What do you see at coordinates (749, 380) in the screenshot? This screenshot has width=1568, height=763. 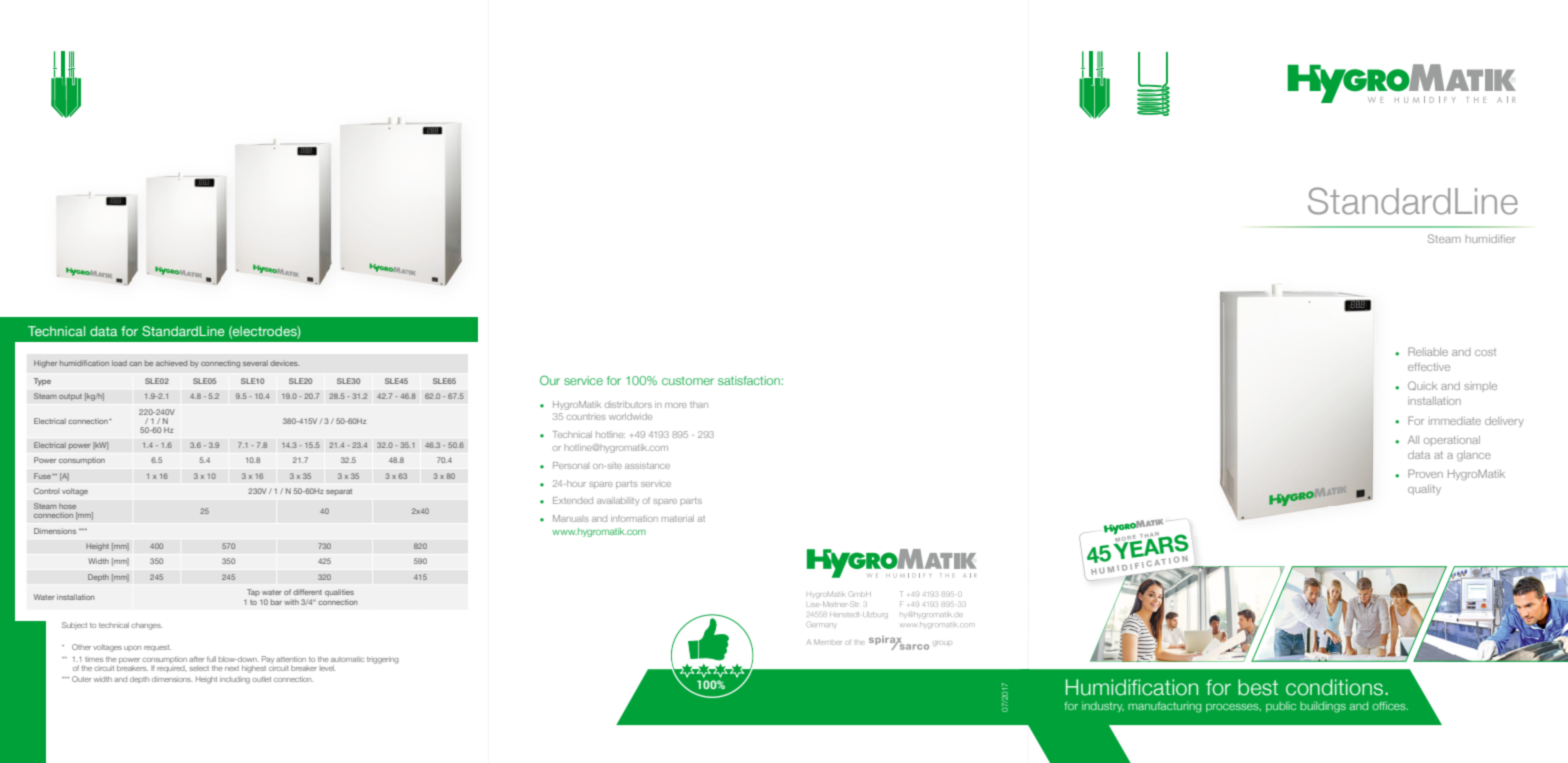 I see `satisfaction` at bounding box center [749, 380].
